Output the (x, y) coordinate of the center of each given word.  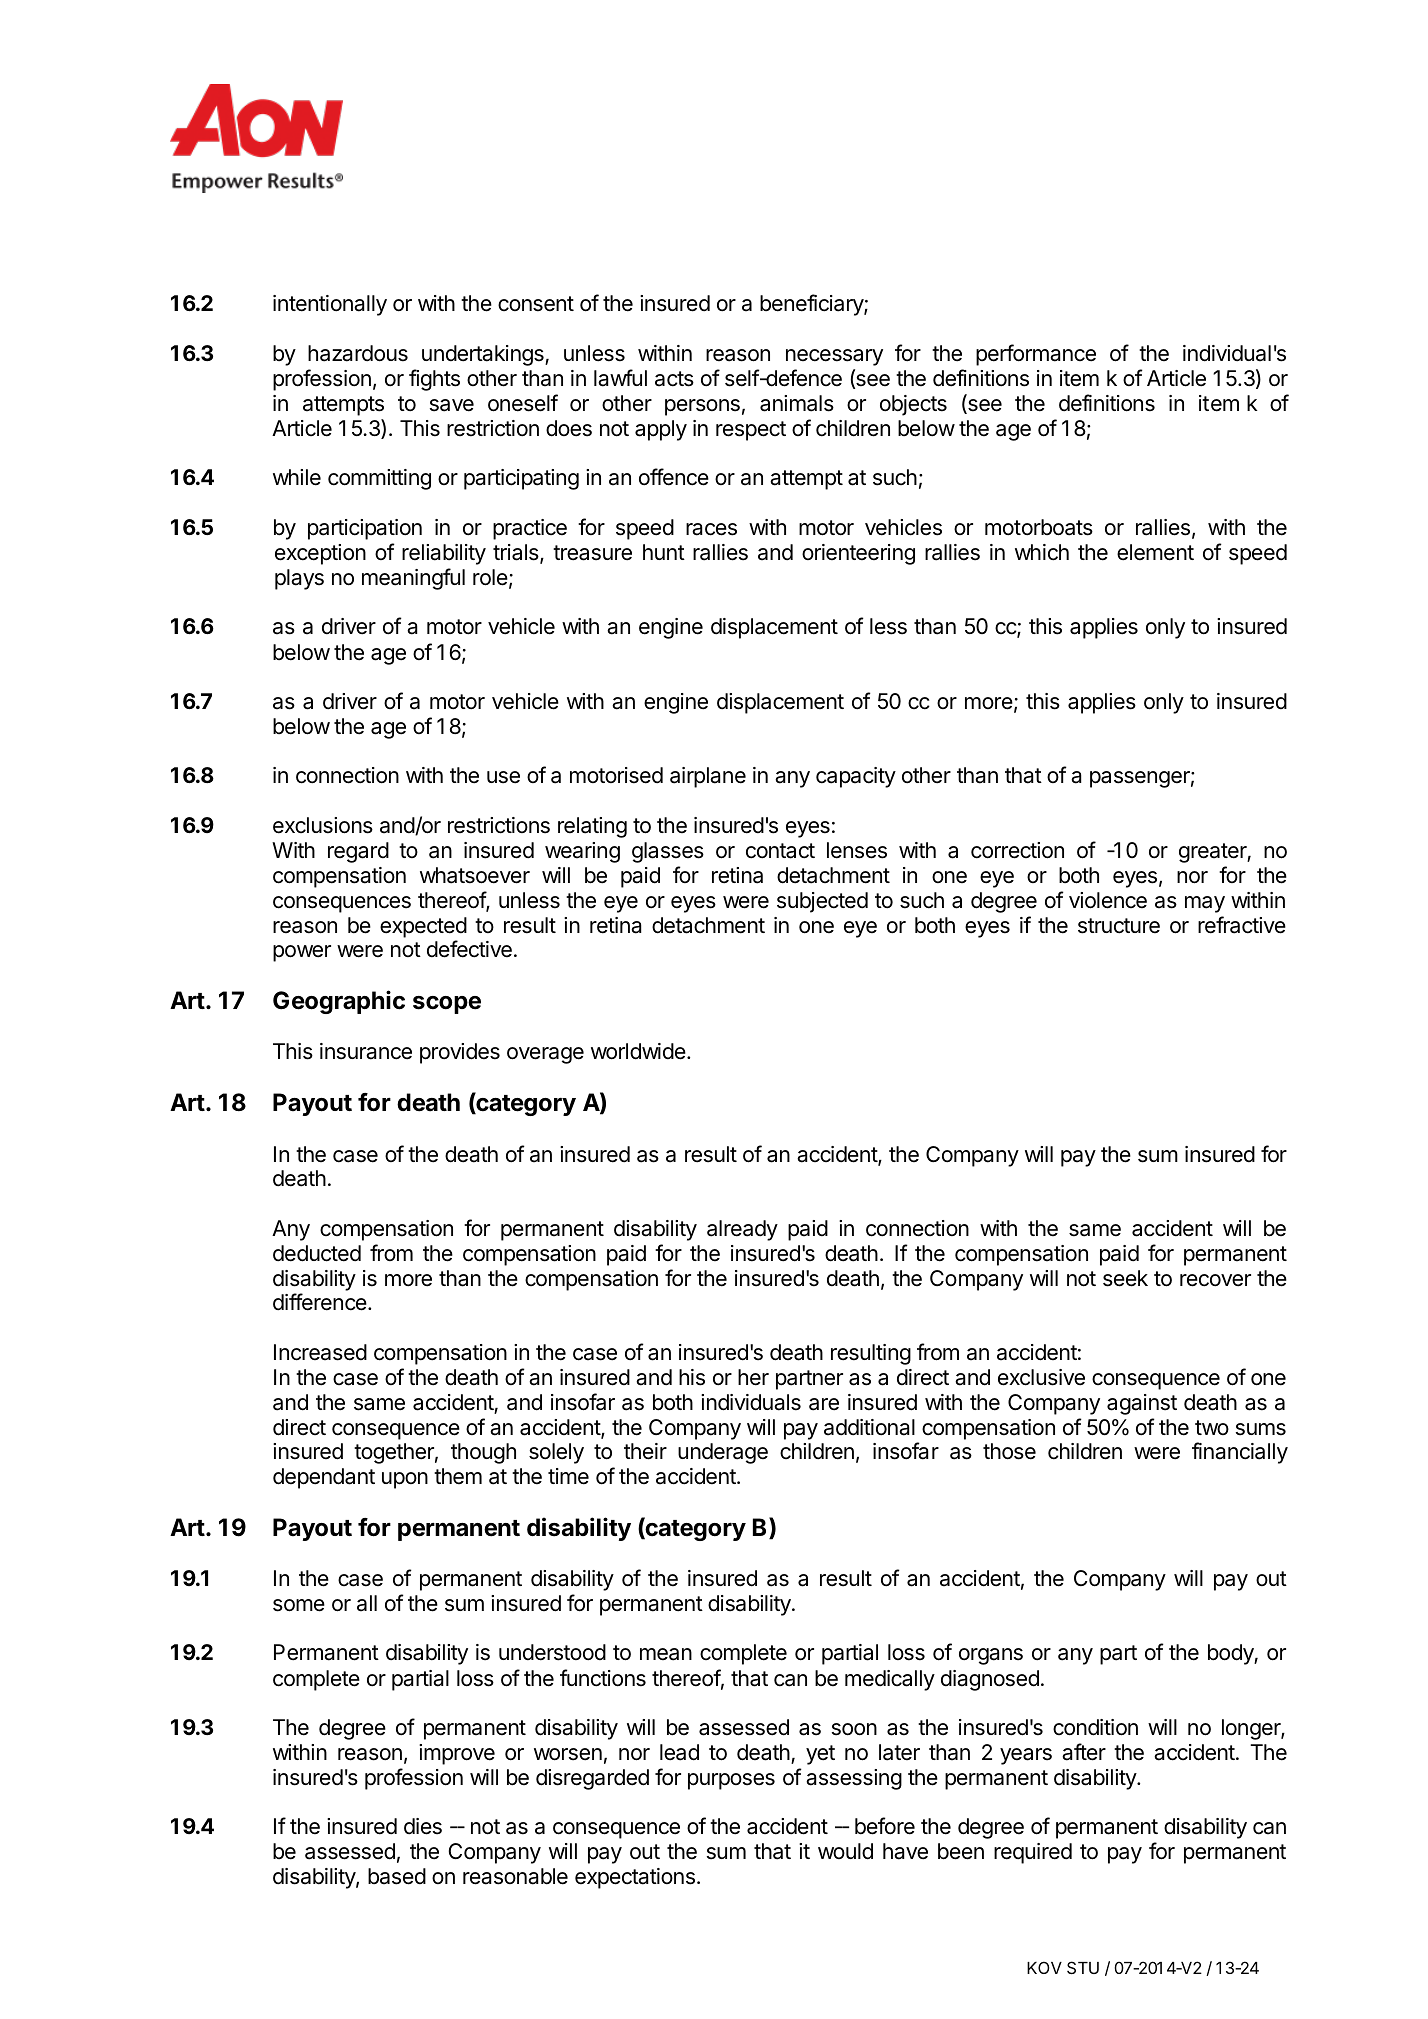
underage (723, 1453)
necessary (834, 357)
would (845, 1851)
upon (405, 1480)
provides (460, 1053)
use (503, 777)
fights (434, 380)
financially (1240, 1453)
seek (1125, 1278)
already (742, 1230)
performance (1036, 355)
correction (1017, 850)
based (397, 1876)
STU (1083, 1967)
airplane (708, 777)
